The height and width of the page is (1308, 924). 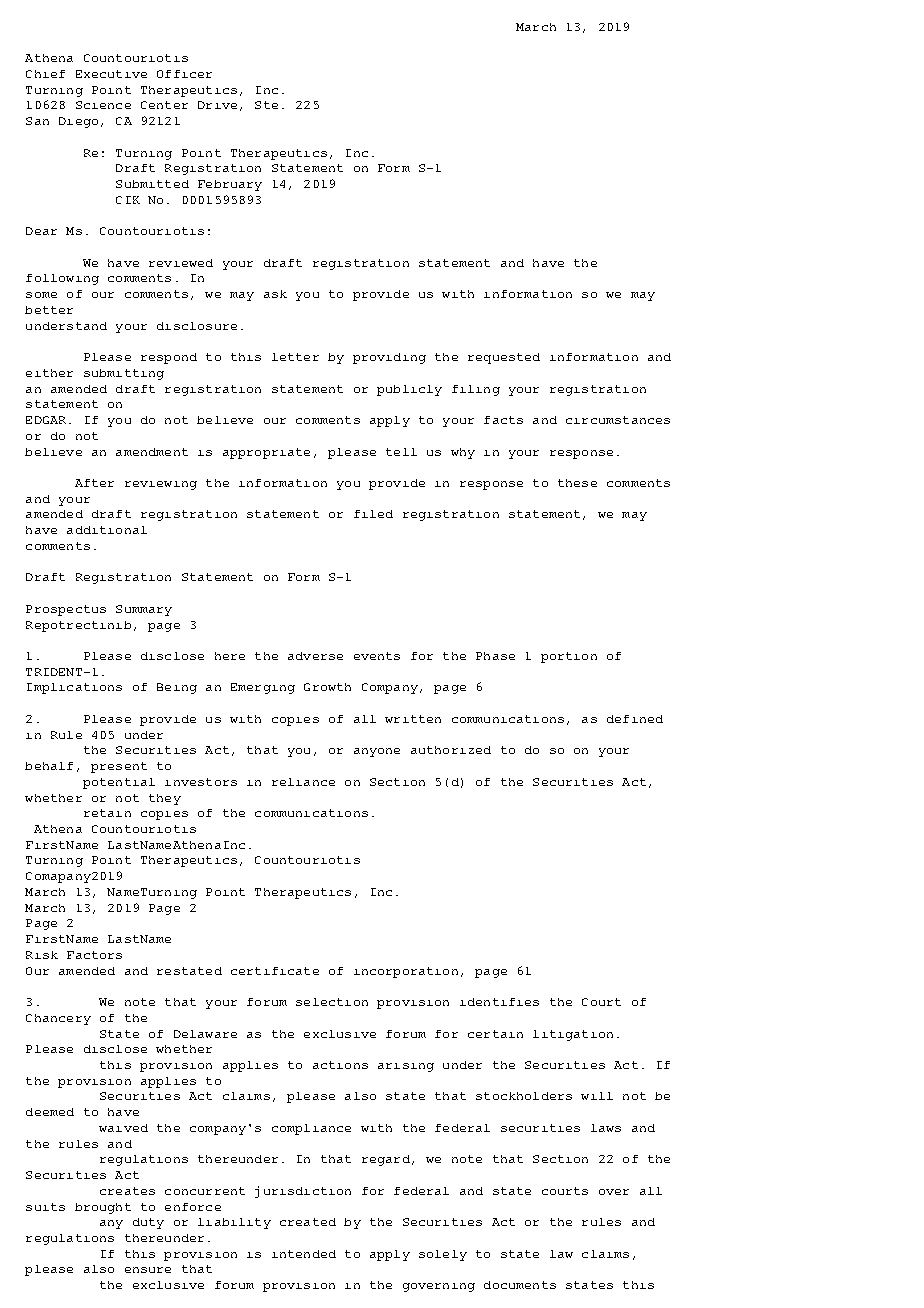 What do you see at coordinates (103, 1208) in the page?
I see `brought` at bounding box center [103, 1208].
